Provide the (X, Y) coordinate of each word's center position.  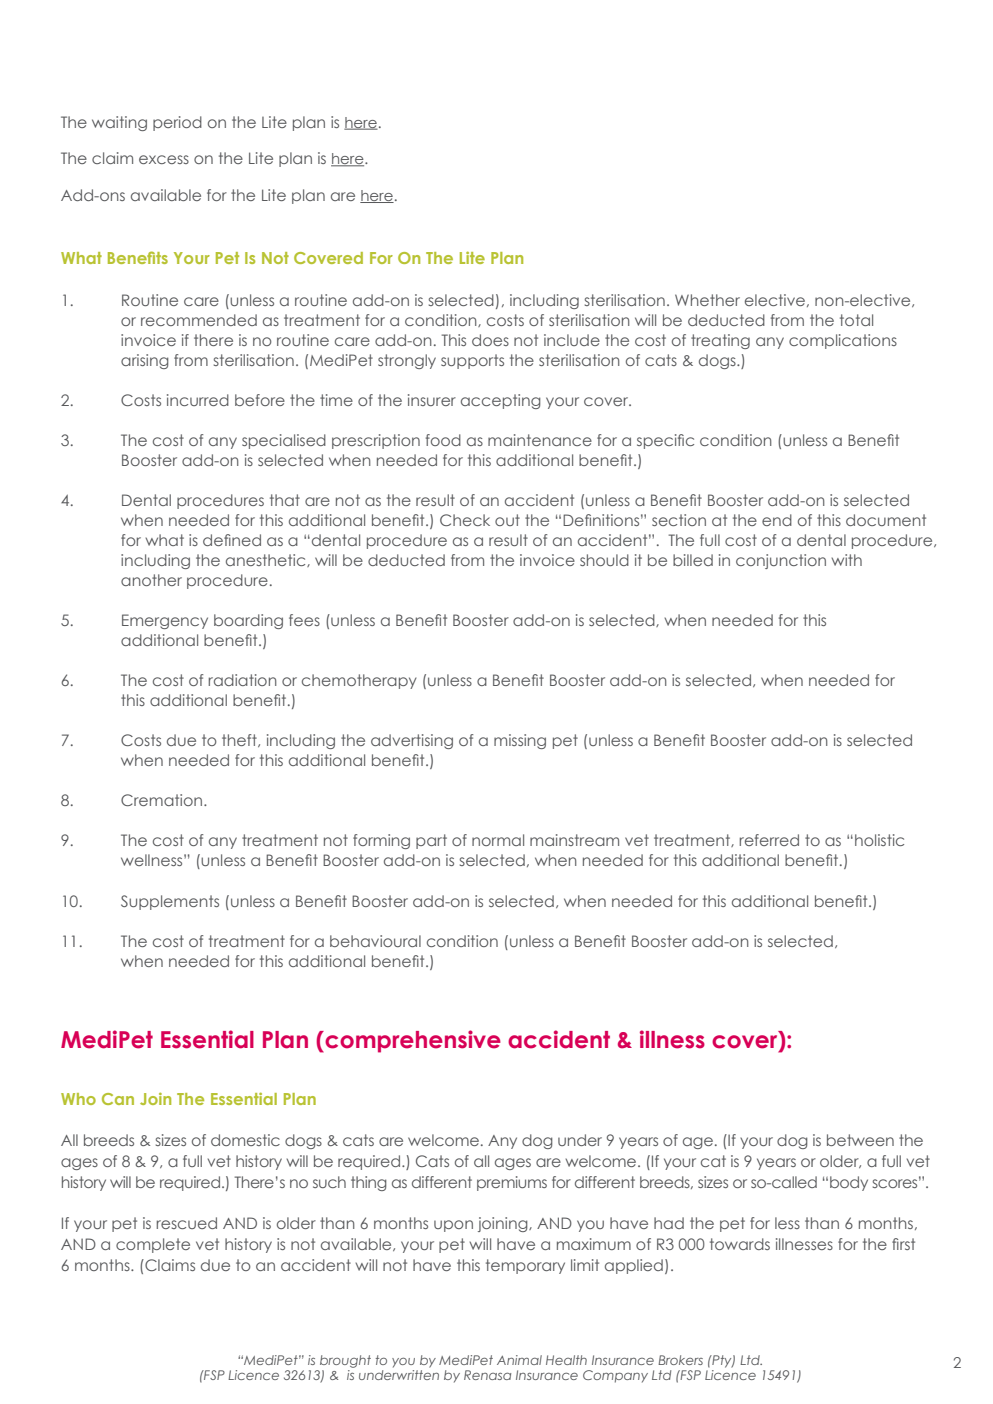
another (151, 580)
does (490, 340)
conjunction (781, 561)
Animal (519, 1360)
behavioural (375, 941)
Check (465, 520)
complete (153, 1245)
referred (769, 840)
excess (164, 159)
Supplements (170, 902)
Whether (707, 300)
